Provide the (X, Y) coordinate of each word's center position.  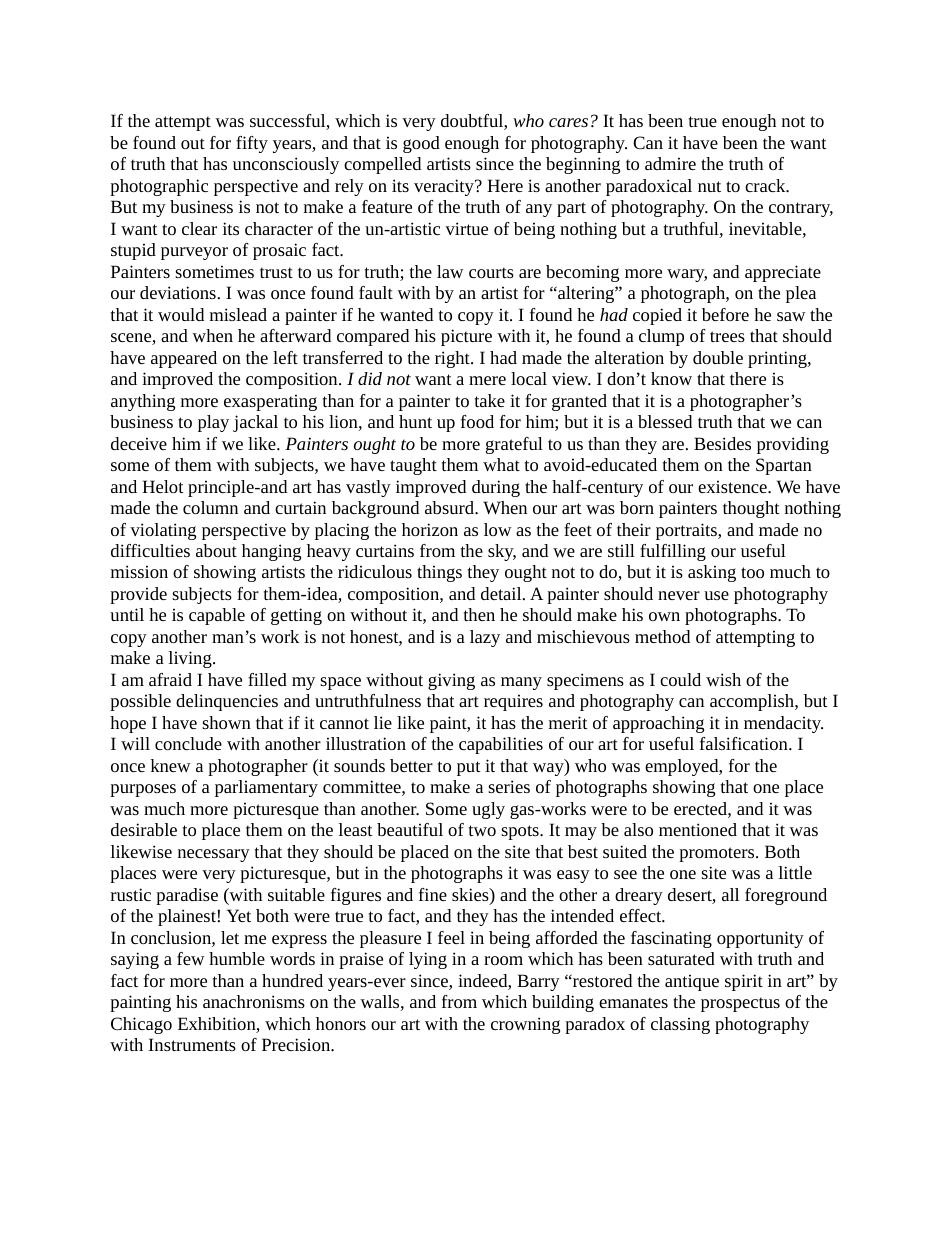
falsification (745, 743)
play (213, 423)
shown (226, 722)
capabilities (501, 745)
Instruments (192, 1044)
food (477, 421)
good (421, 144)
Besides (722, 443)
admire (670, 163)
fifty (252, 144)
